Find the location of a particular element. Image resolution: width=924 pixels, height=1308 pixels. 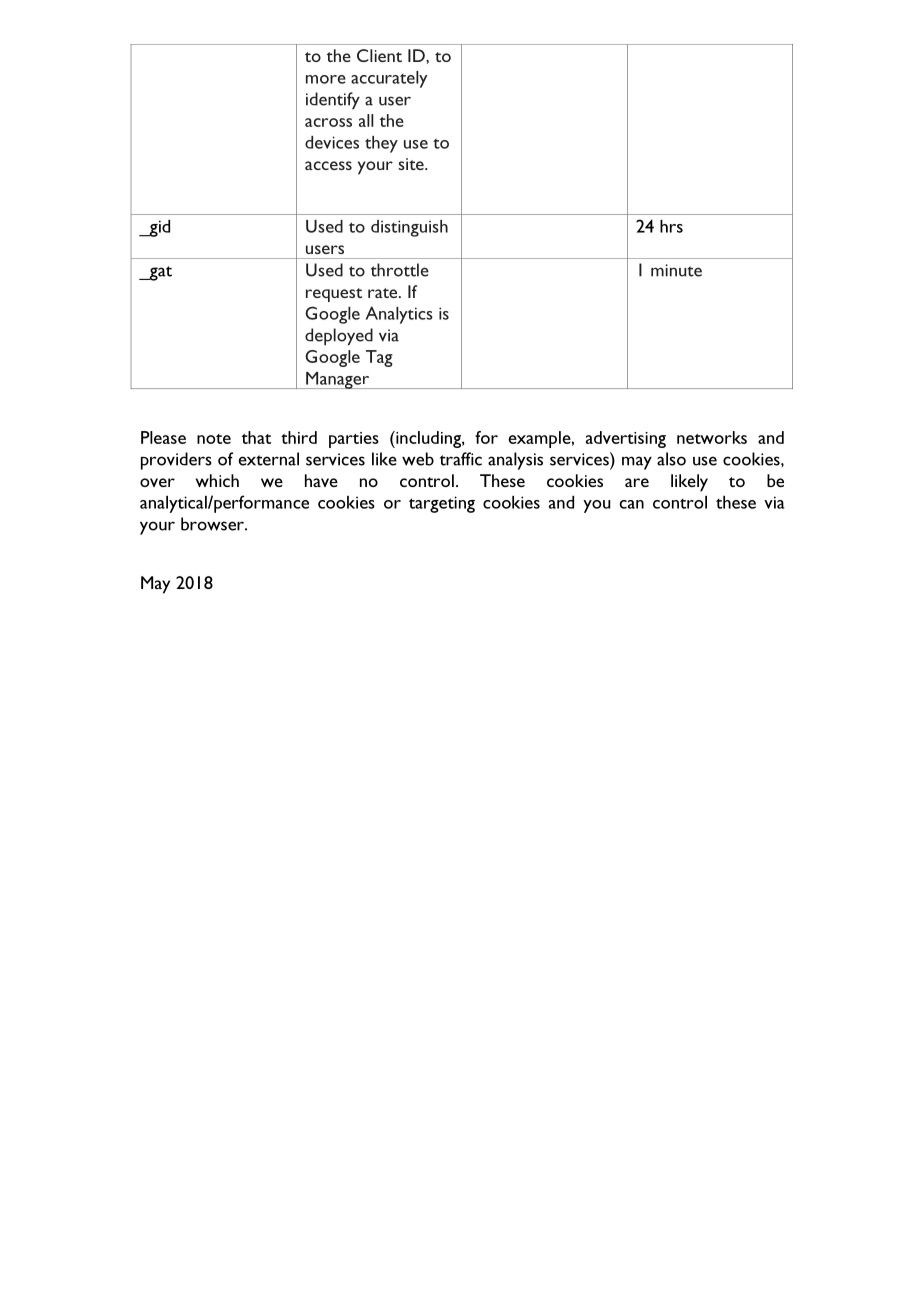

minute is located at coordinates (676, 270).
